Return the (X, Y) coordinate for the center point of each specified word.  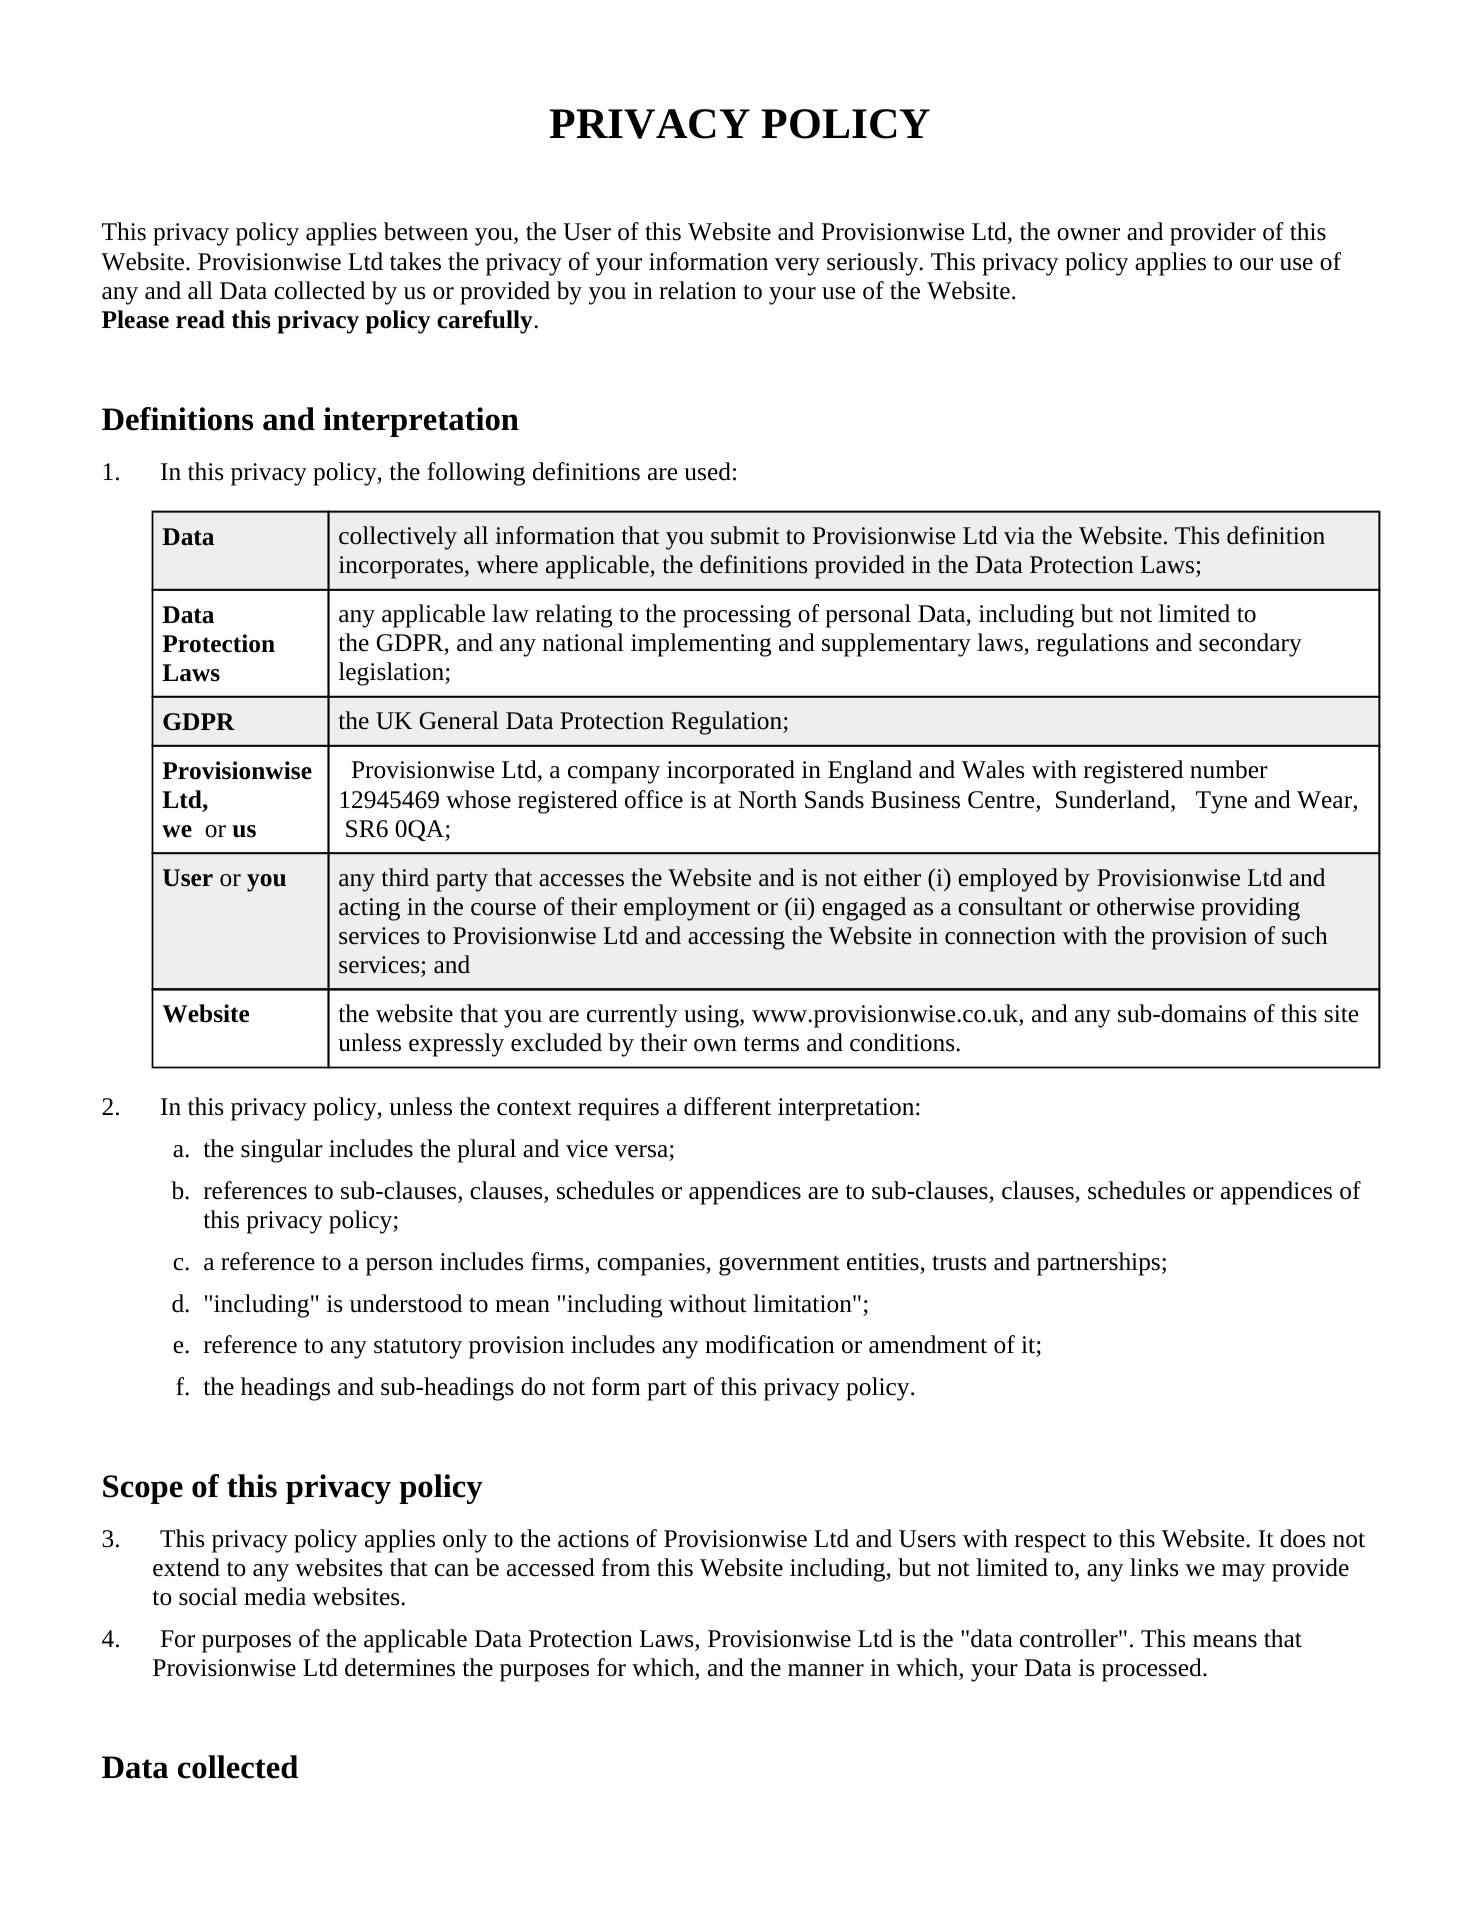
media (275, 1596)
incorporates (402, 567)
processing (737, 616)
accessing (736, 938)
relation (698, 290)
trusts (959, 1263)
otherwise (1145, 906)
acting (369, 909)
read (200, 319)
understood (406, 1303)
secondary (1250, 645)
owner (1088, 234)
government (779, 1266)
